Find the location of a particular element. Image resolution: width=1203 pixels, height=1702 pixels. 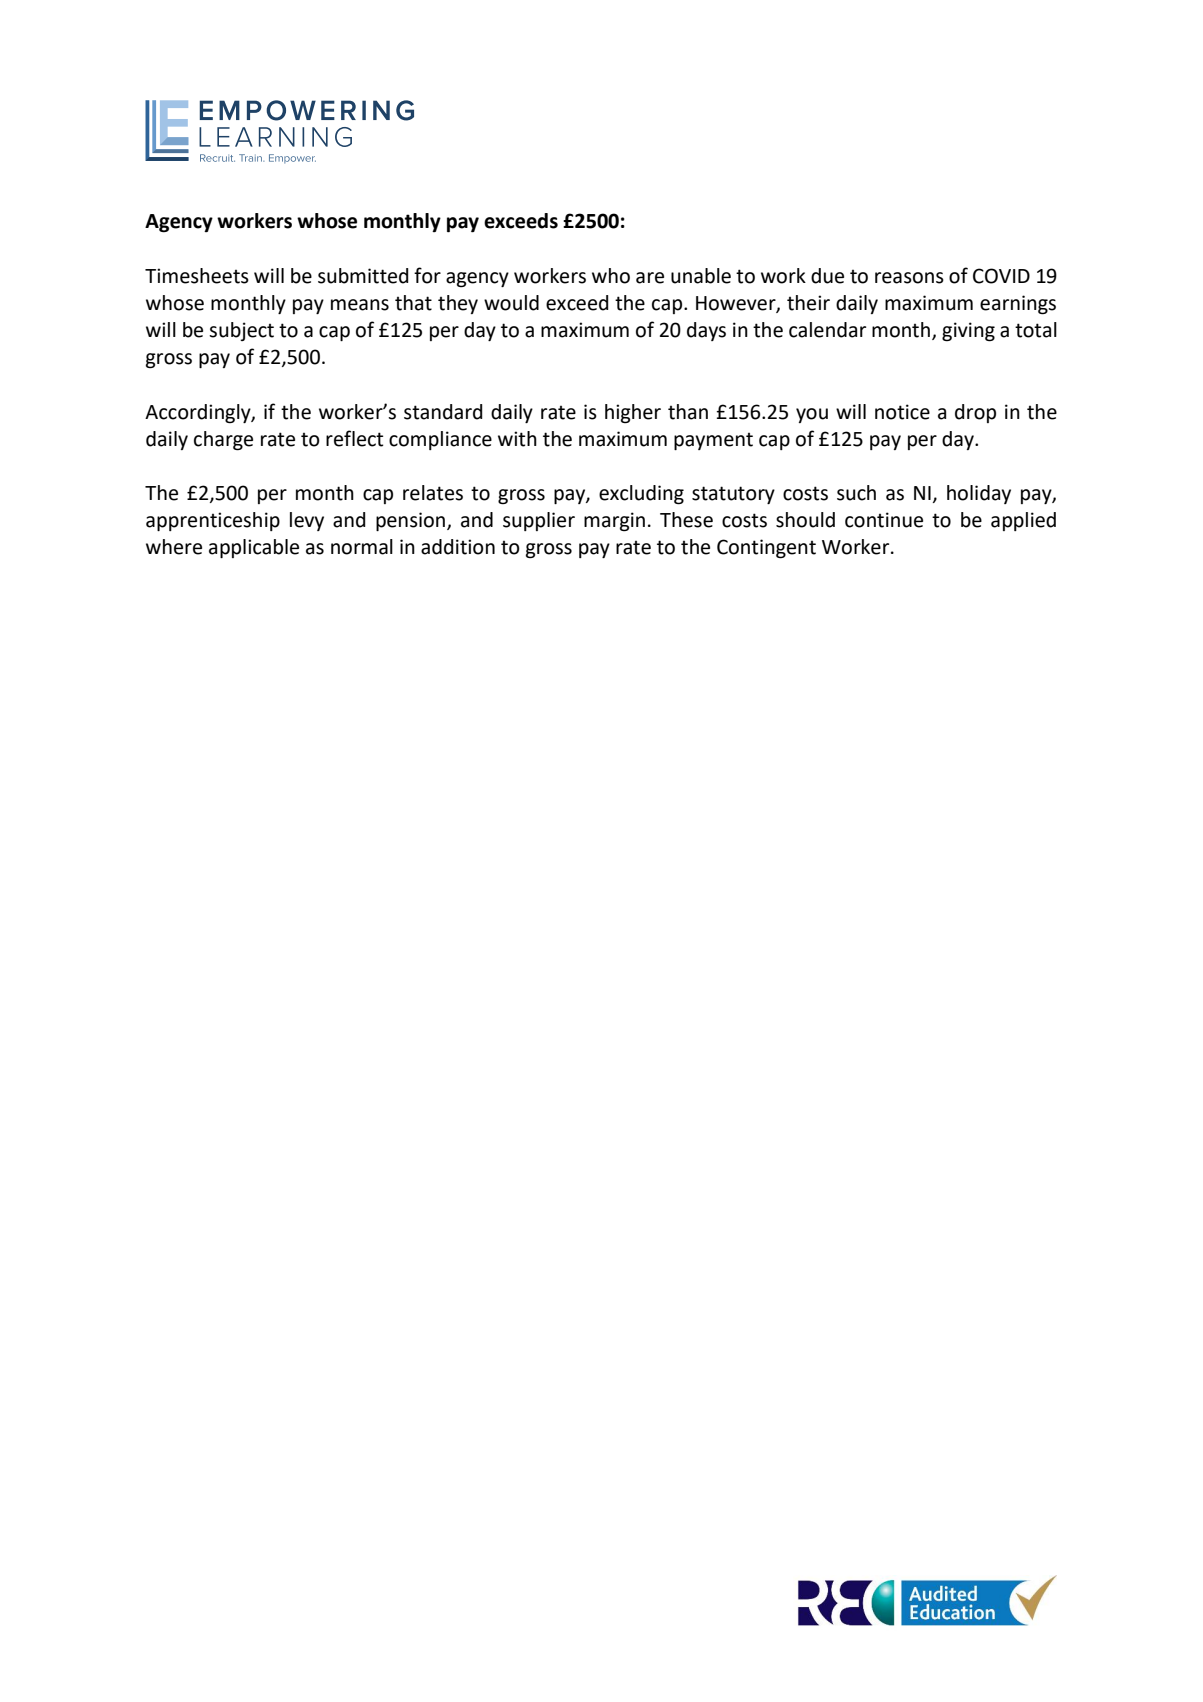

holiday is located at coordinates (979, 494).
